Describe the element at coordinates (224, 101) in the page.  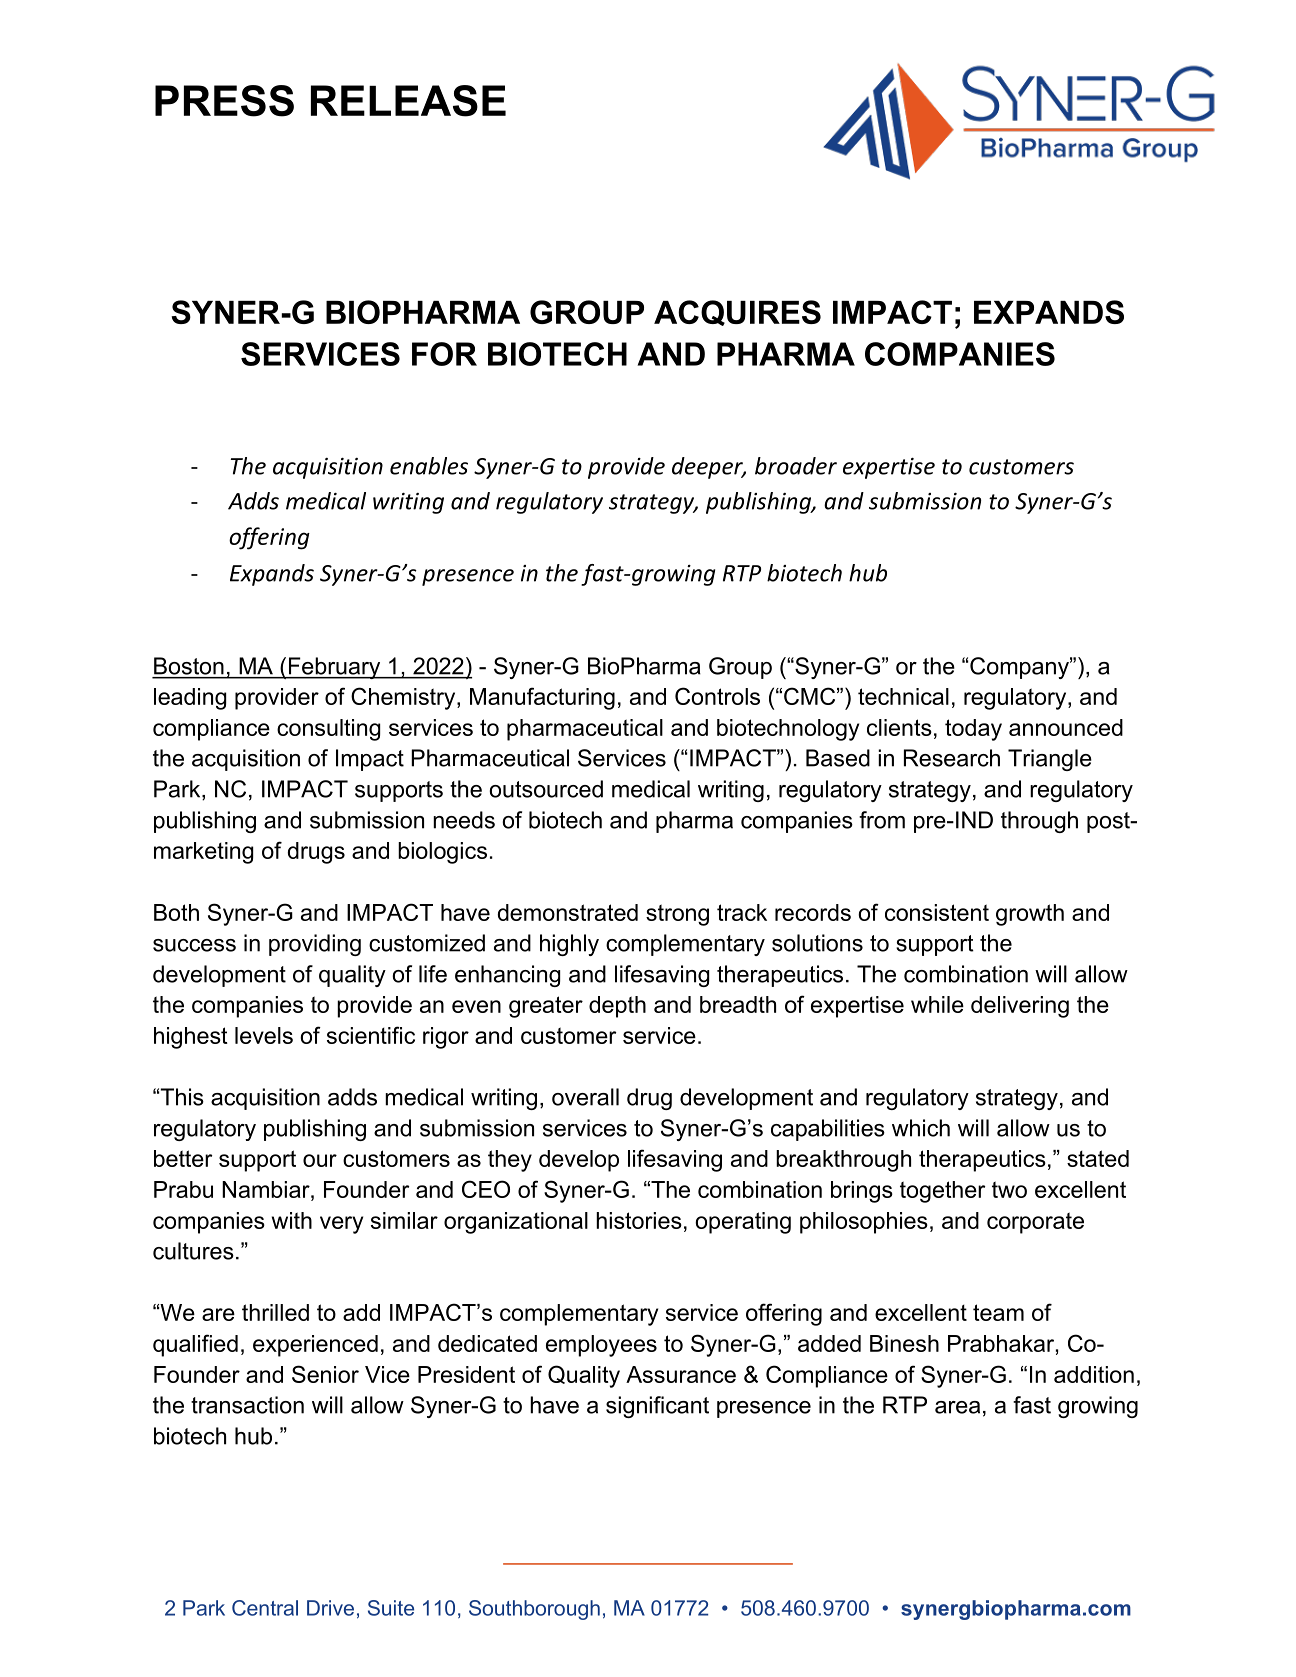
I see `PRESS` at that location.
